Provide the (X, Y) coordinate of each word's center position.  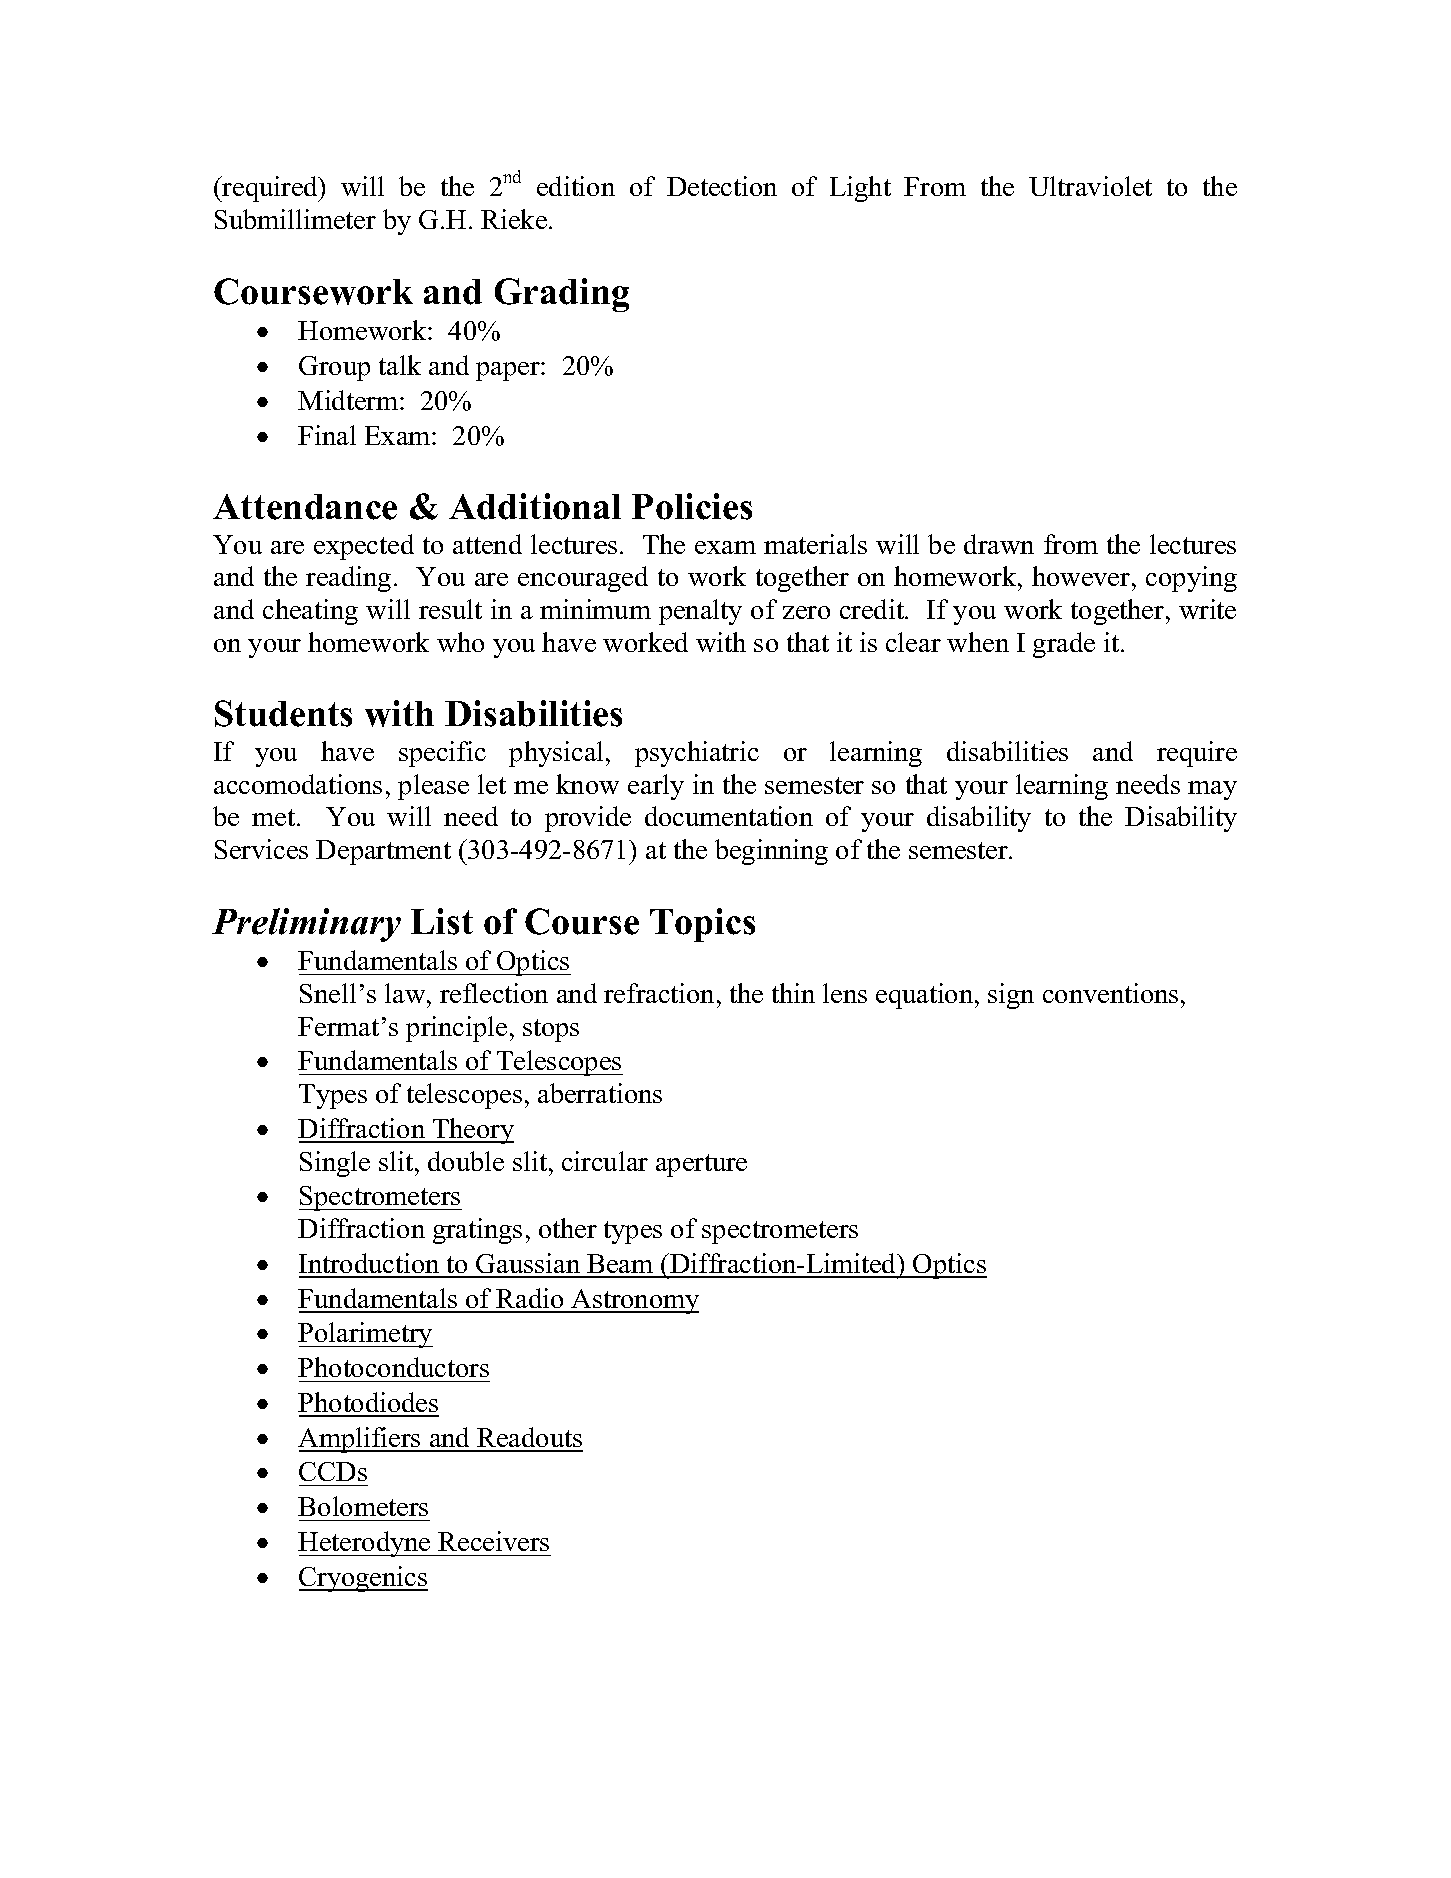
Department (383, 852)
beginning (771, 852)
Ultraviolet (1090, 186)
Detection (722, 186)
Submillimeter (295, 219)
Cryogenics (363, 1579)
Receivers (493, 1541)
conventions (1110, 993)
